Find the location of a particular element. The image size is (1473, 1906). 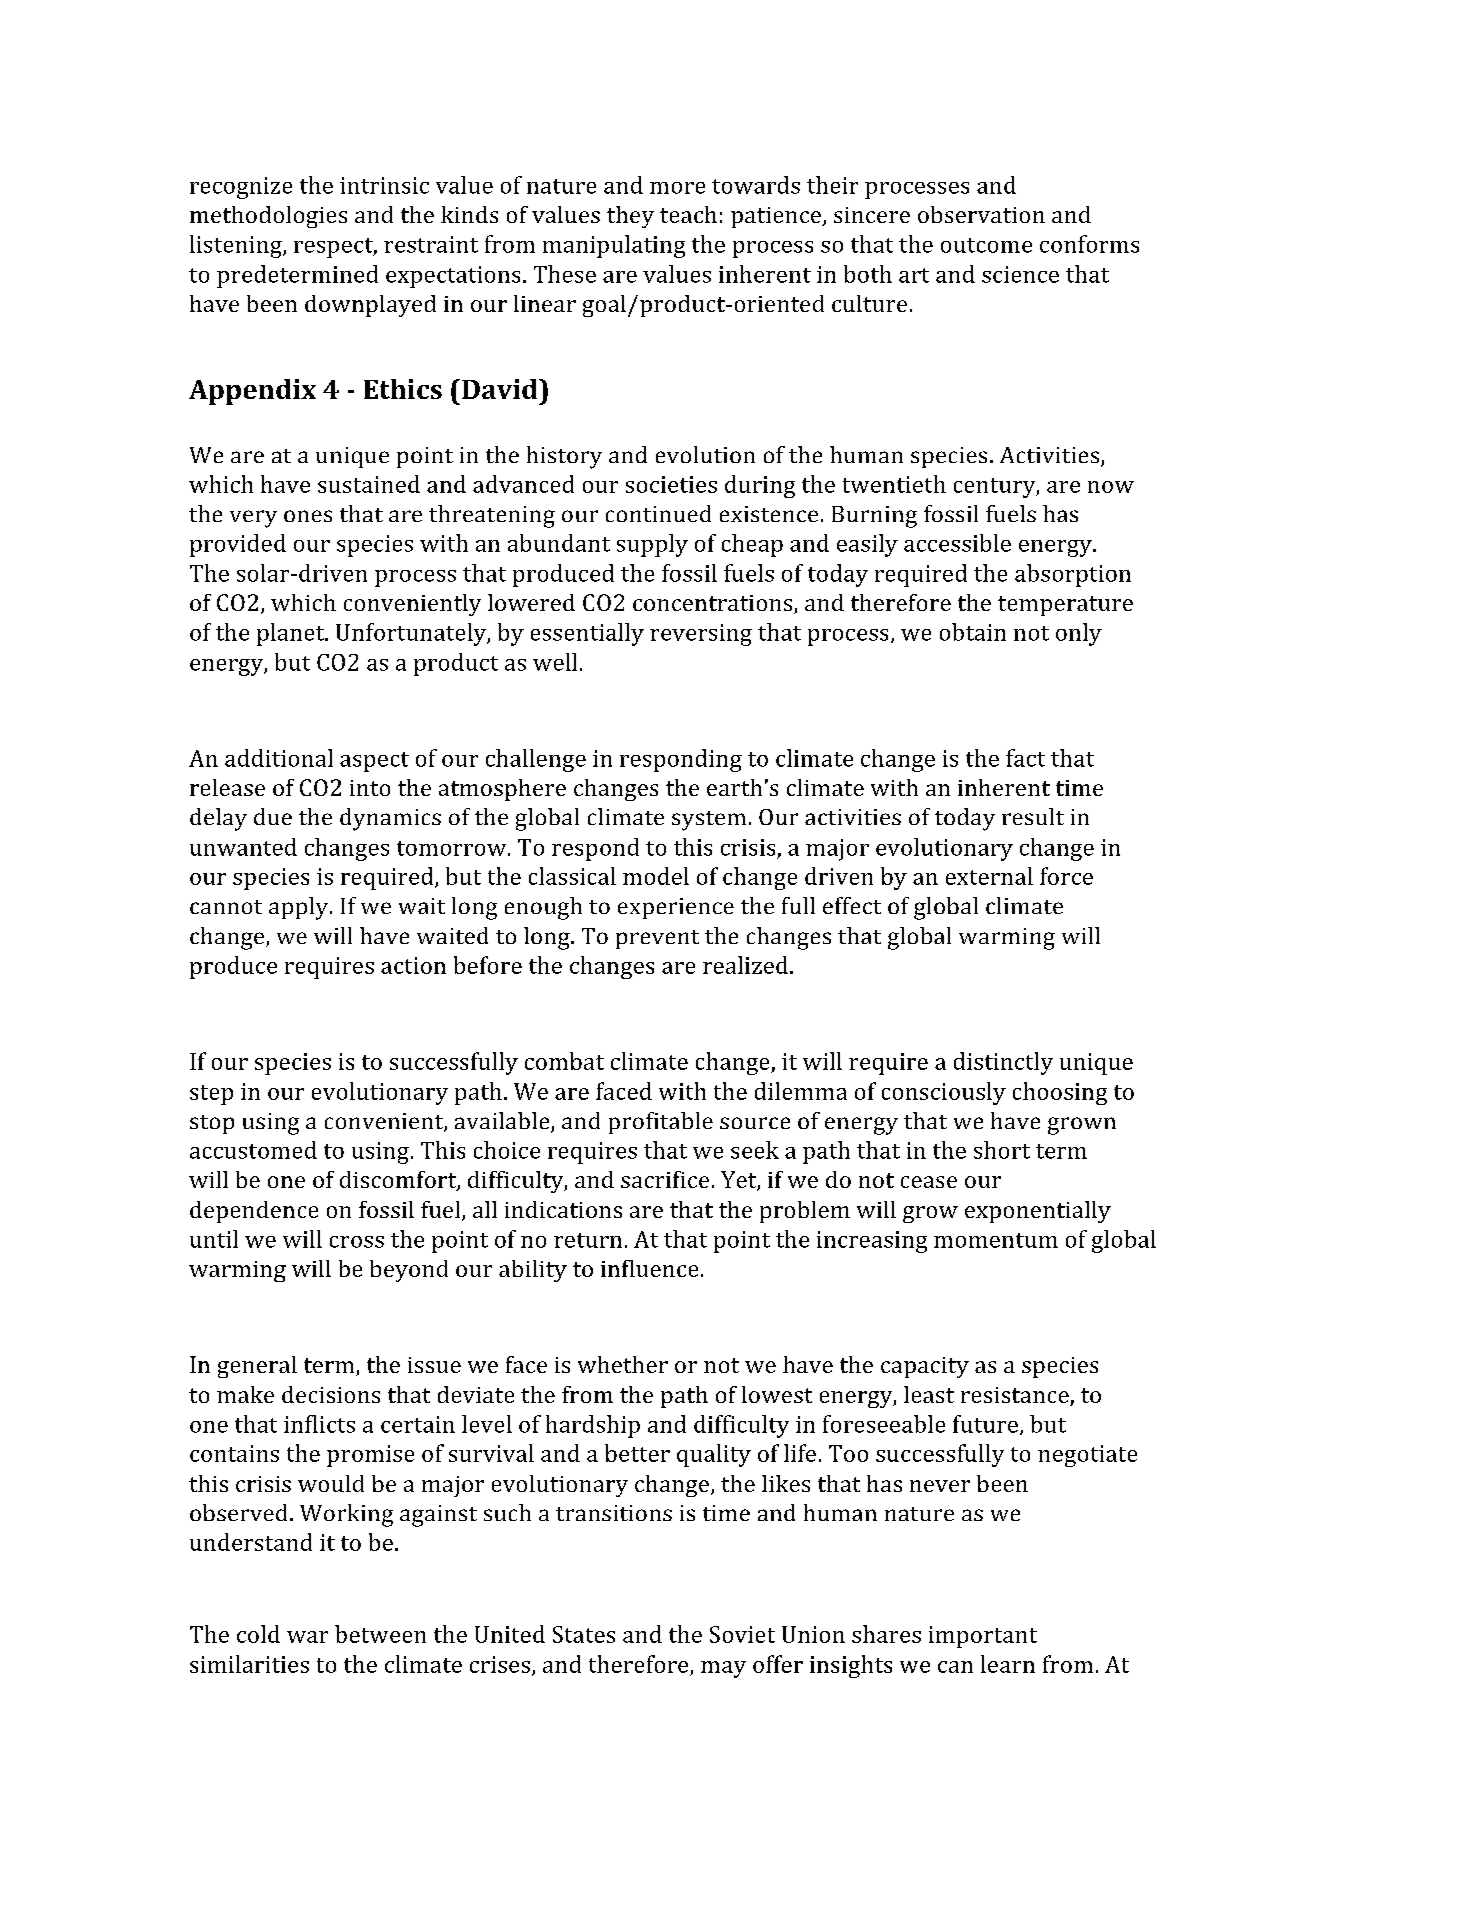

methodologies is located at coordinates (268, 217).
